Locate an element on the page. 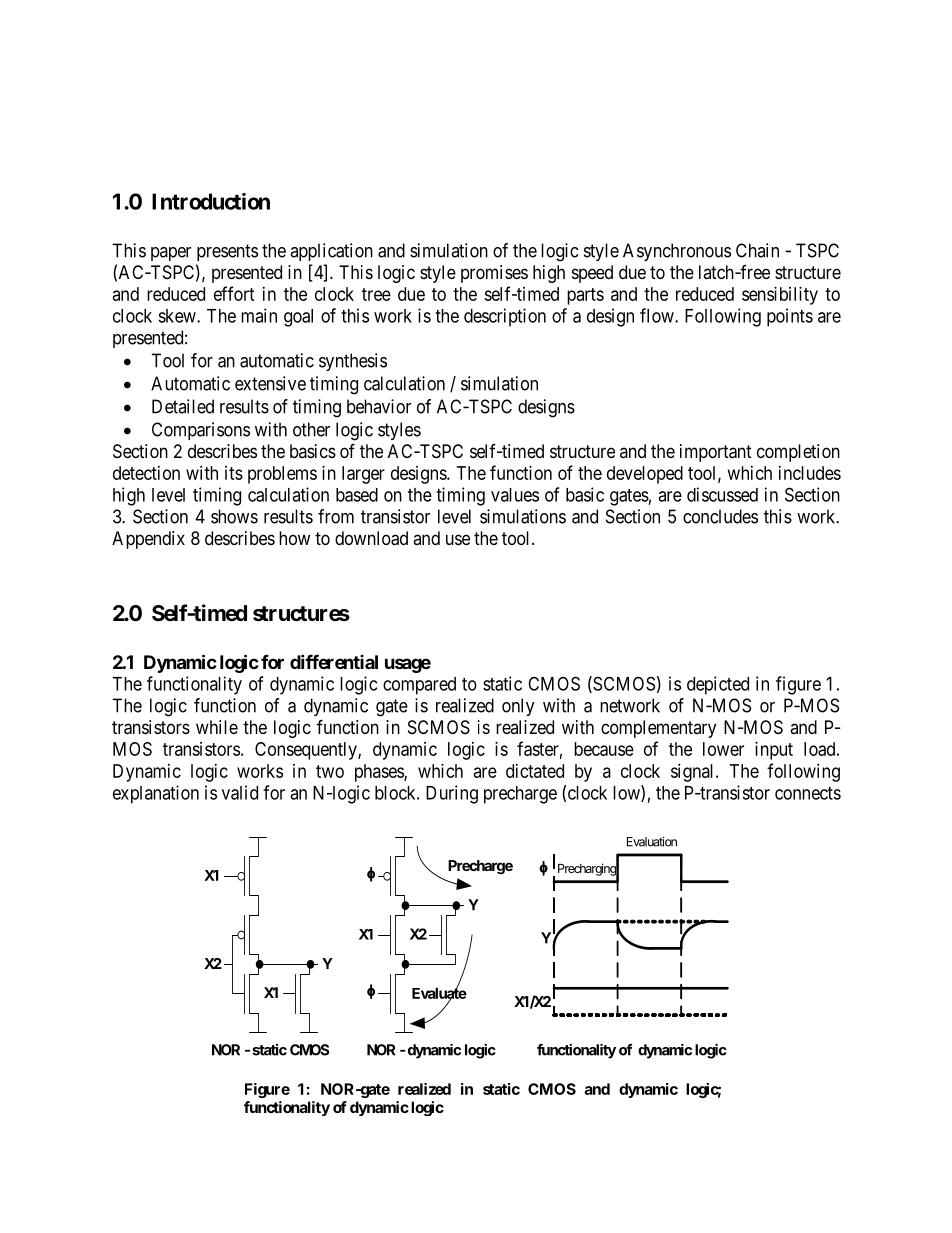 Image resolution: width=952 pixels, height=1233 pixels. Chain is located at coordinates (757, 250).
